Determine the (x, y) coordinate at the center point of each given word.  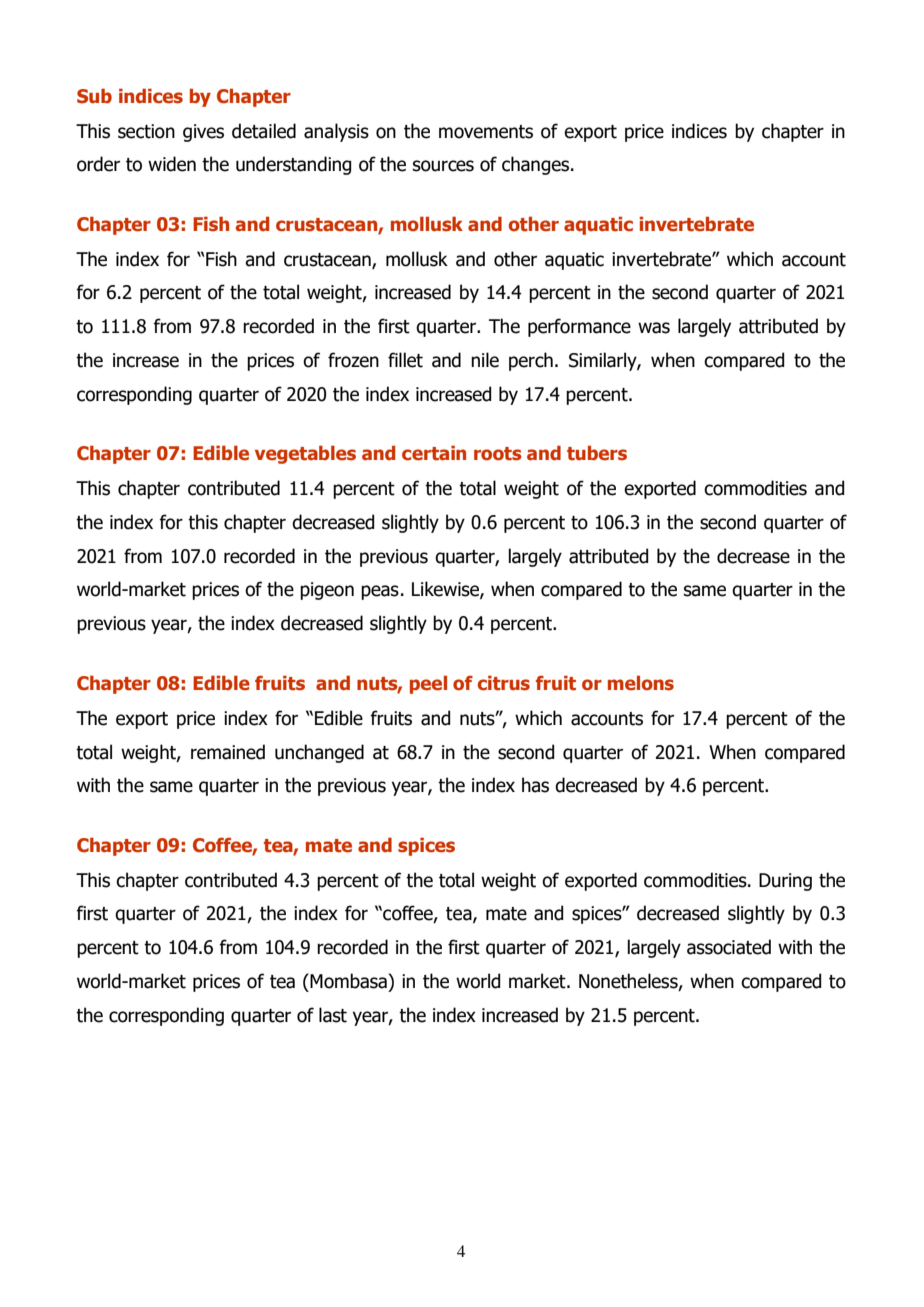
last (333, 1015)
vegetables (305, 454)
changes (537, 165)
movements (486, 132)
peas (380, 592)
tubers (597, 453)
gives (203, 133)
